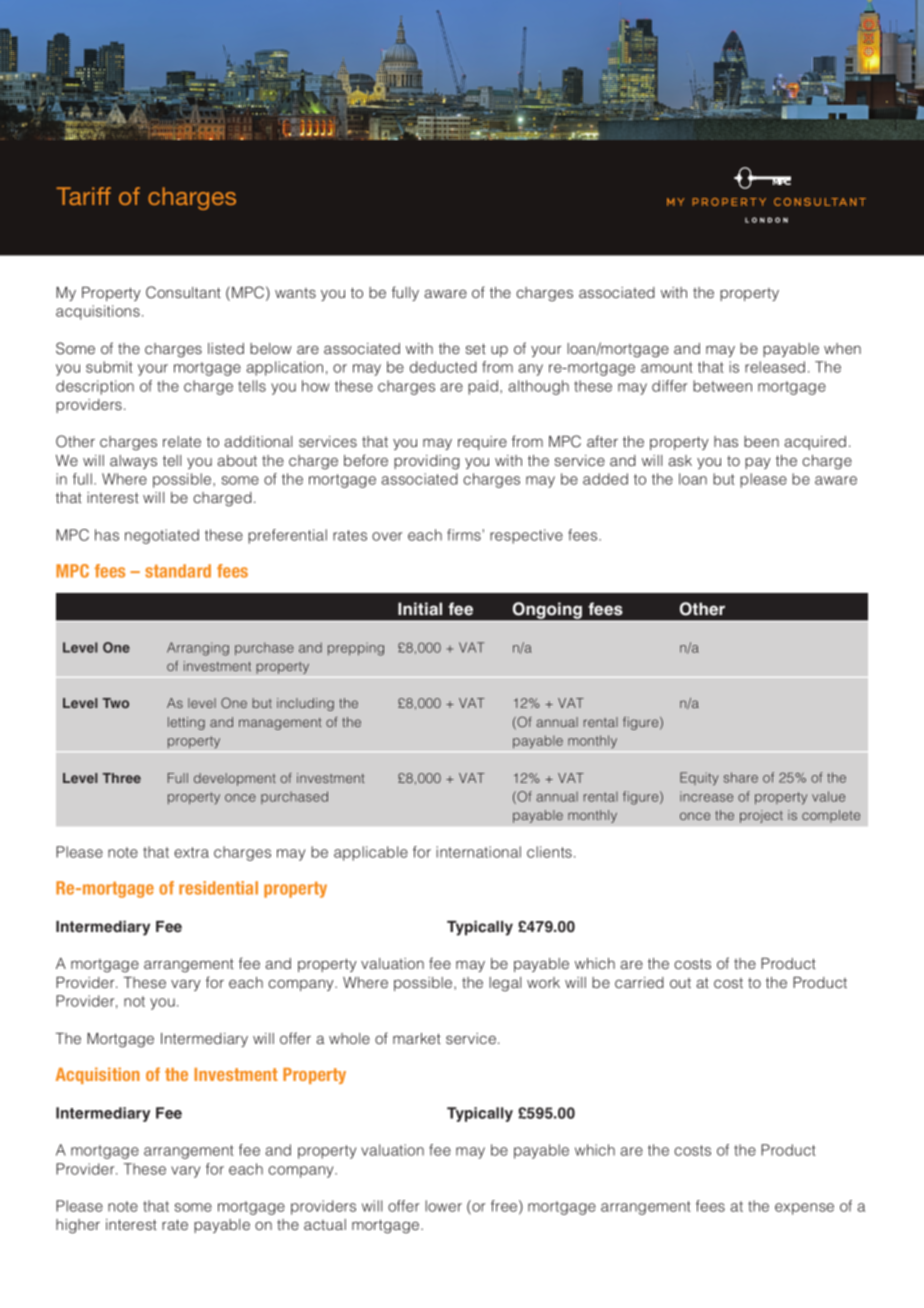  What do you see at coordinates (476, 348) in the screenshot?
I see `set` at bounding box center [476, 348].
